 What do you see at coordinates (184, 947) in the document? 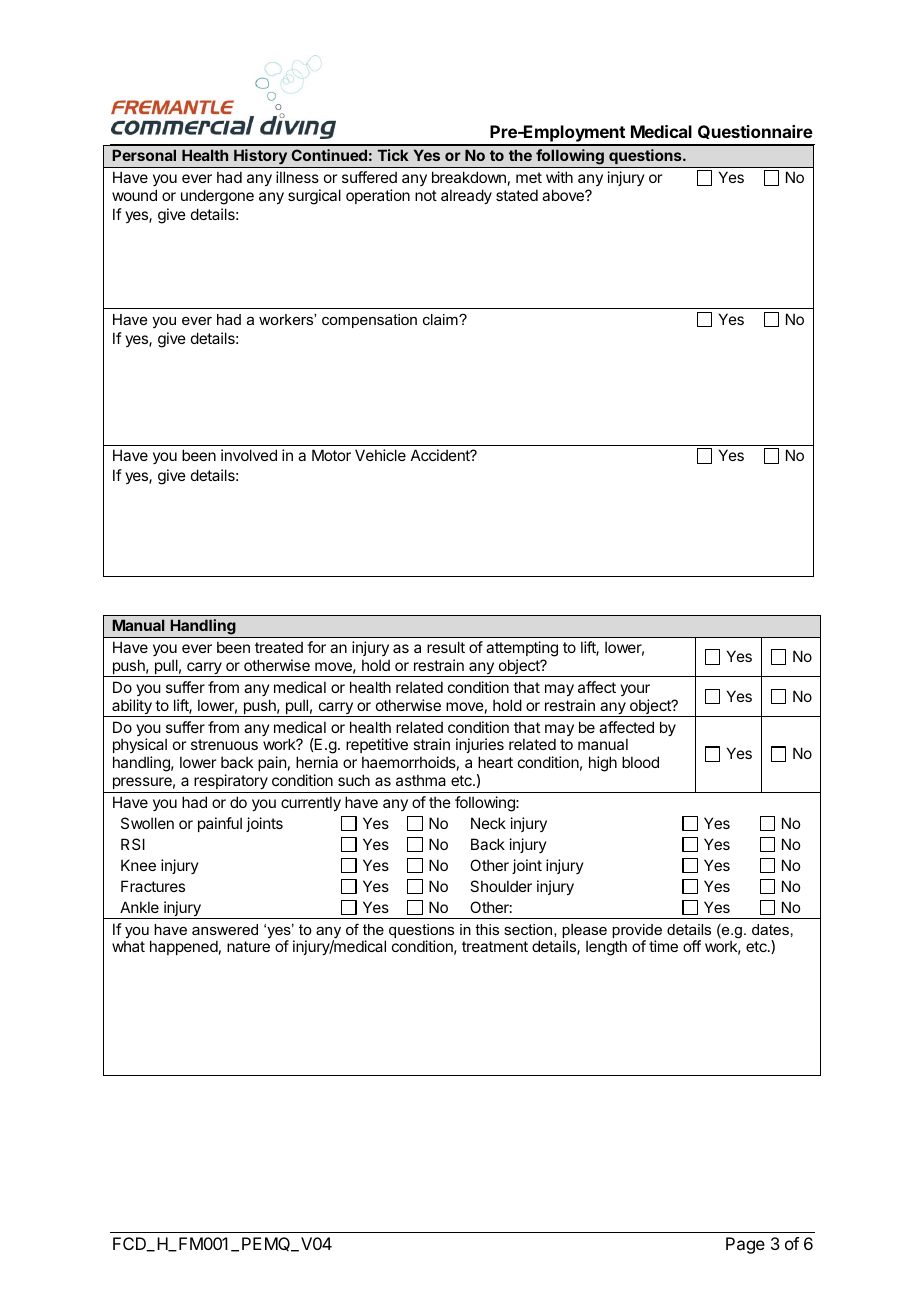
I see `happened` at bounding box center [184, 947].
